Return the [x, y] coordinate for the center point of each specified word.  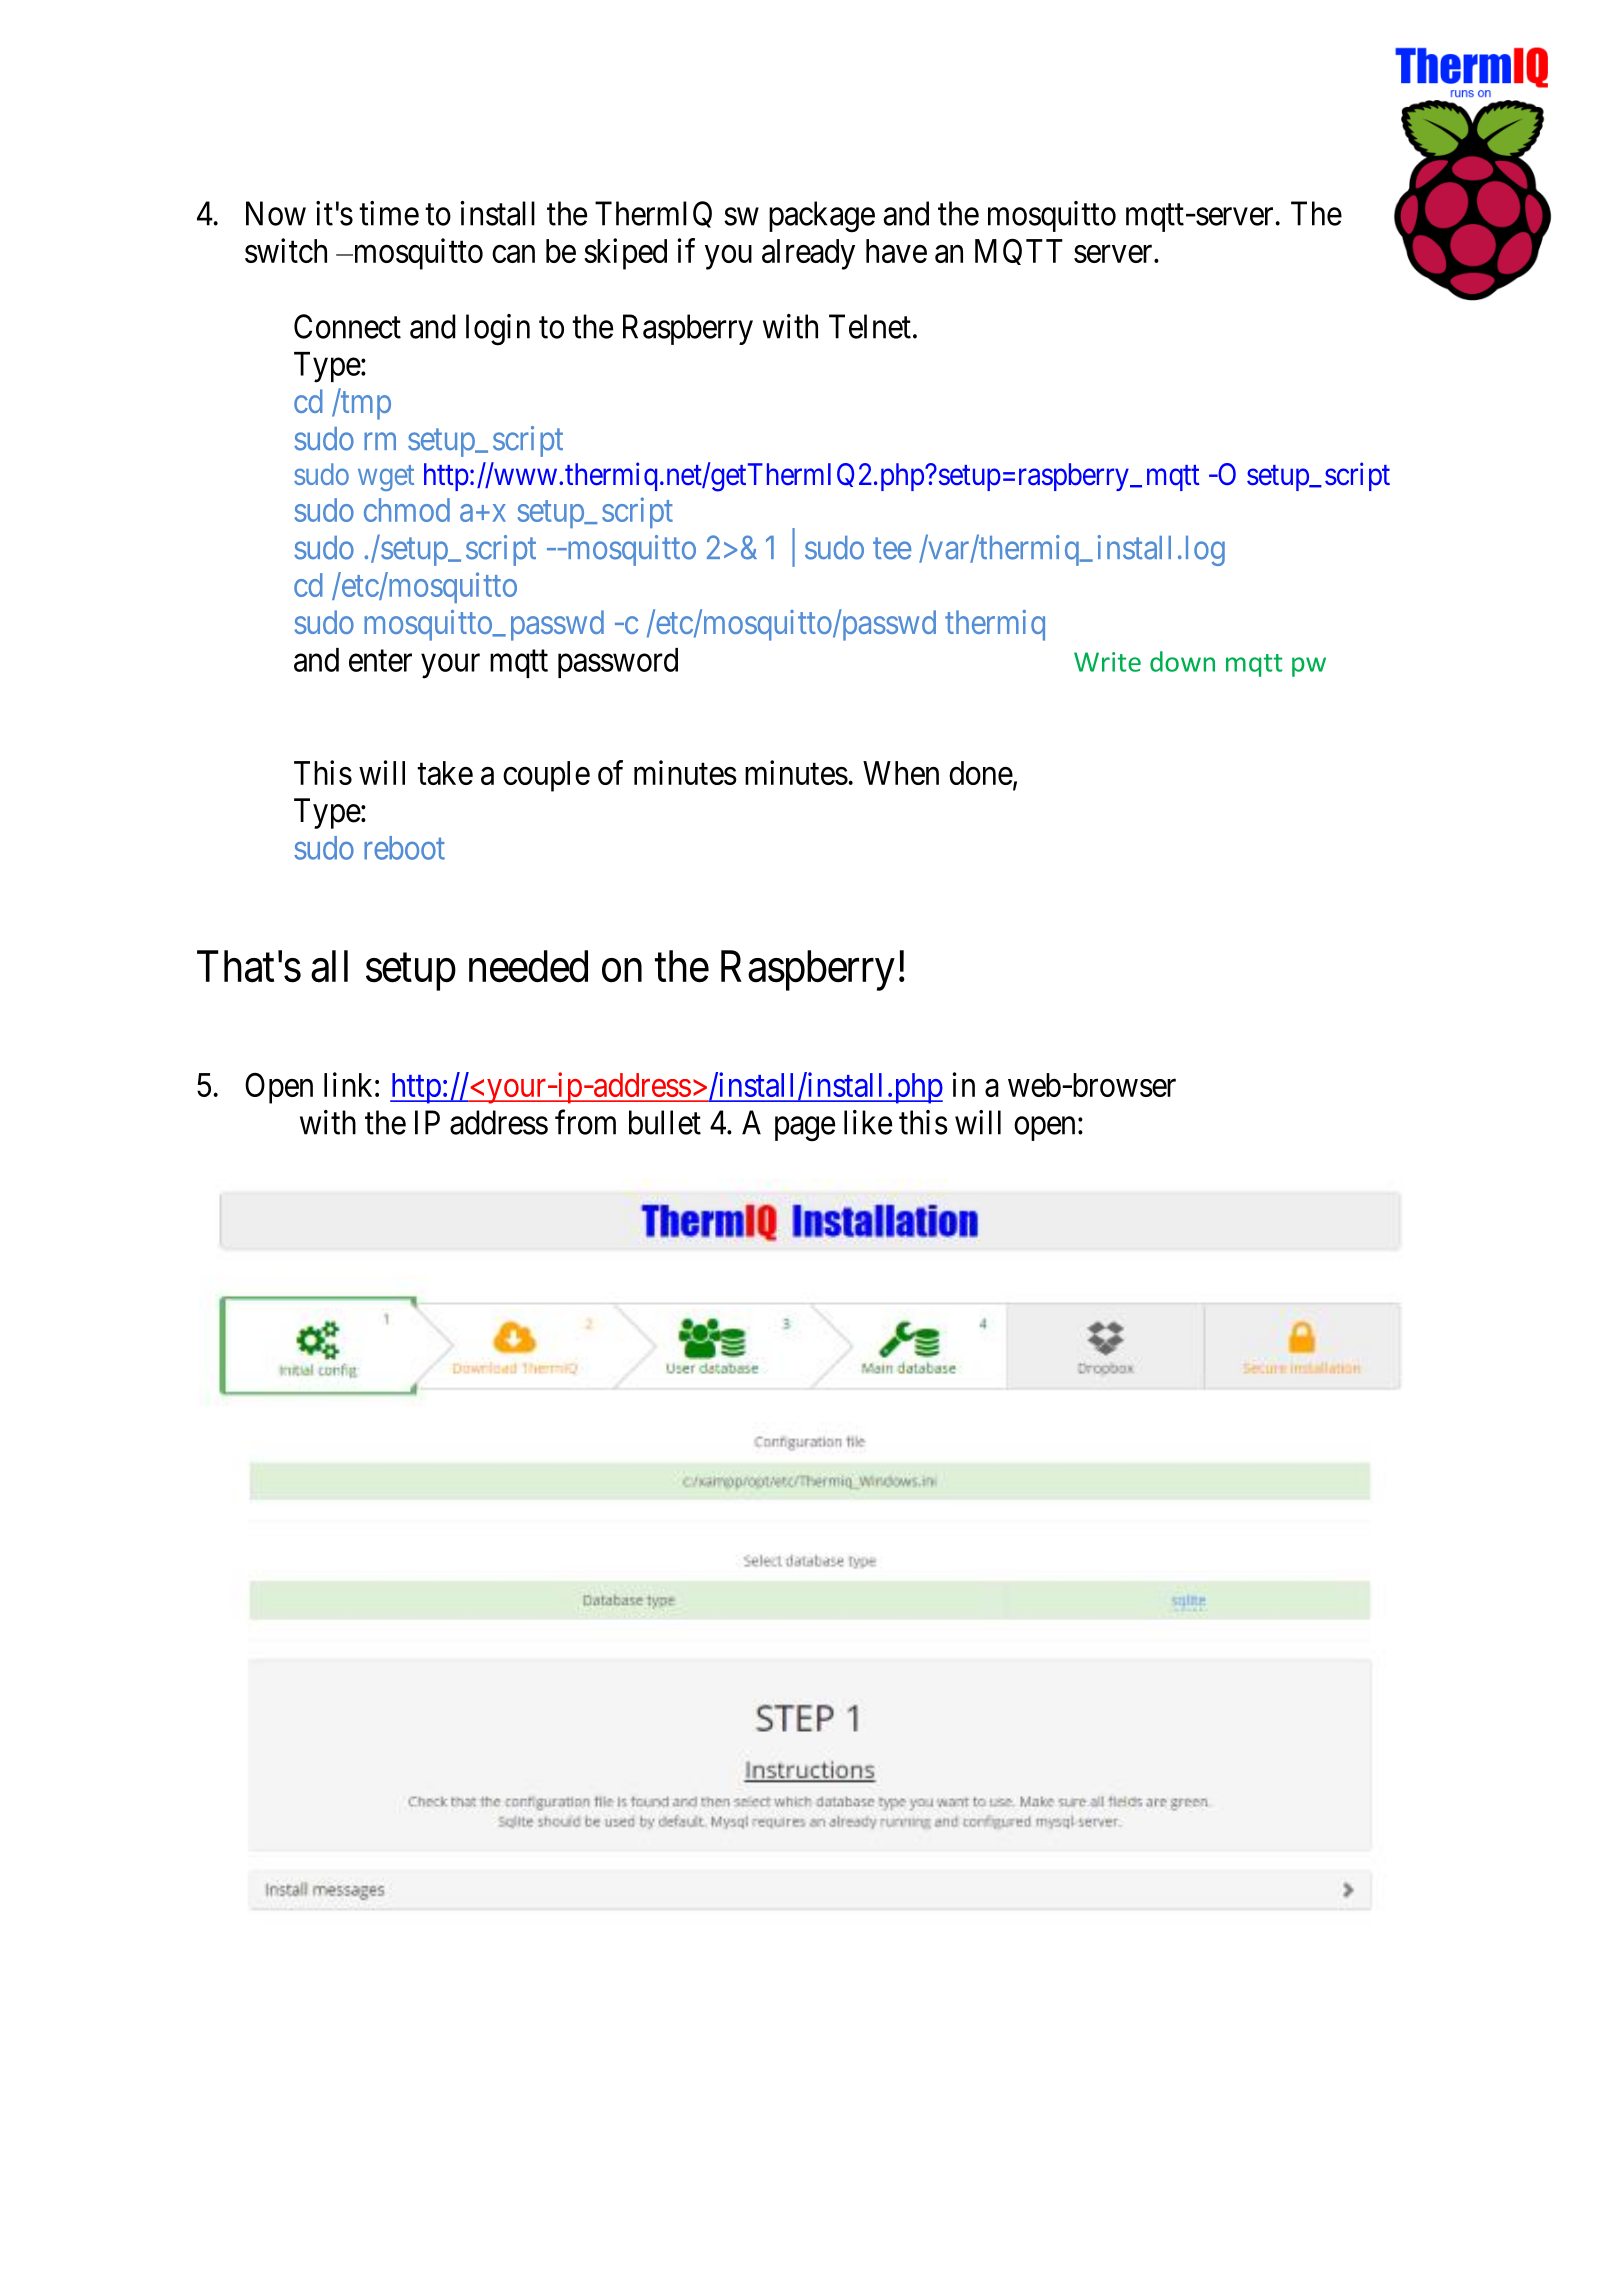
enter [380, 661]
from [585, 1122]
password [618, 663]
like [868, 1122]
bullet [665, 1122]
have [896, 251]
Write [1107, 662]
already [808, 254]
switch [286, 250]
